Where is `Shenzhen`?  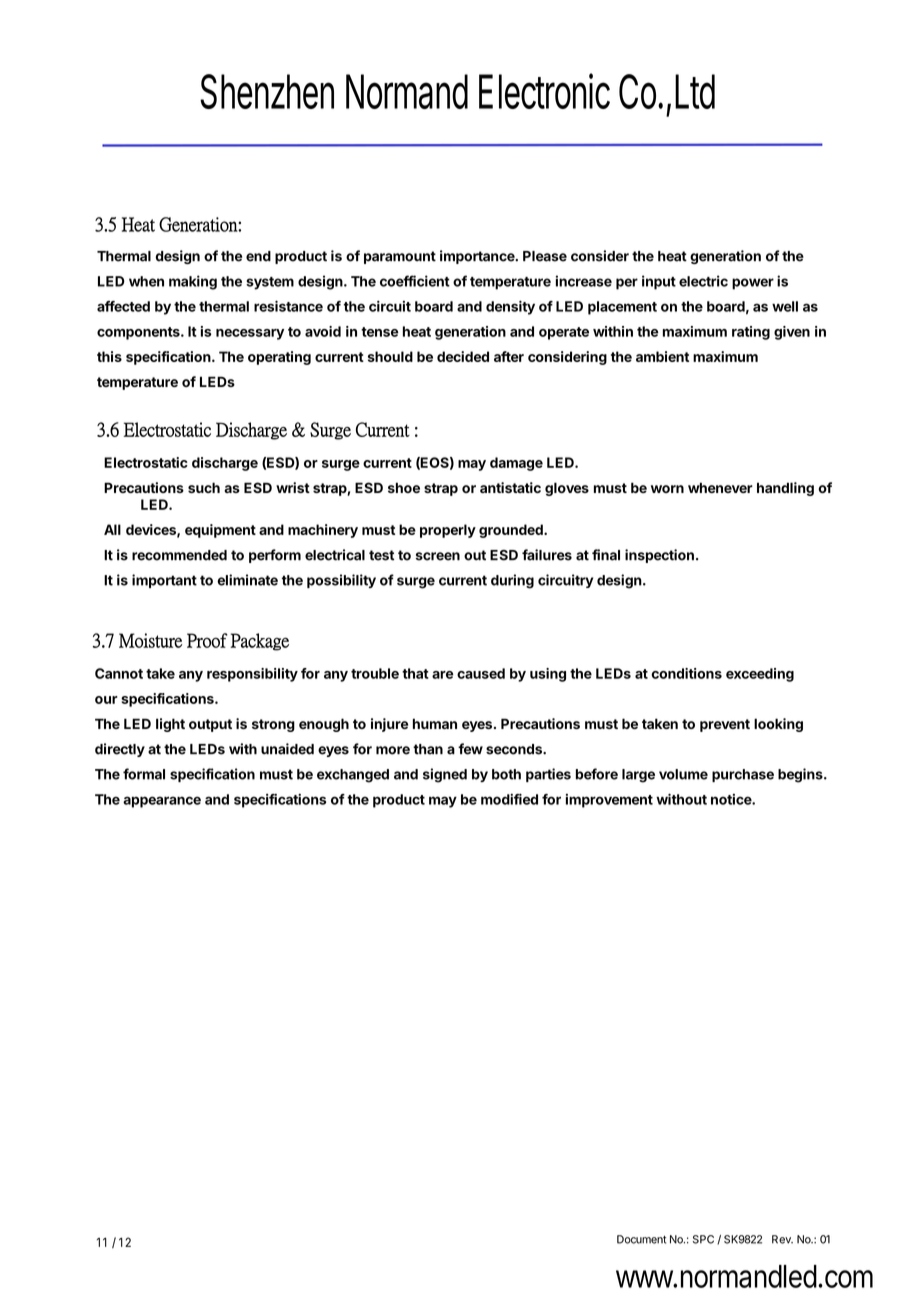
Shenzhen is located at coordinates (267, 91).
